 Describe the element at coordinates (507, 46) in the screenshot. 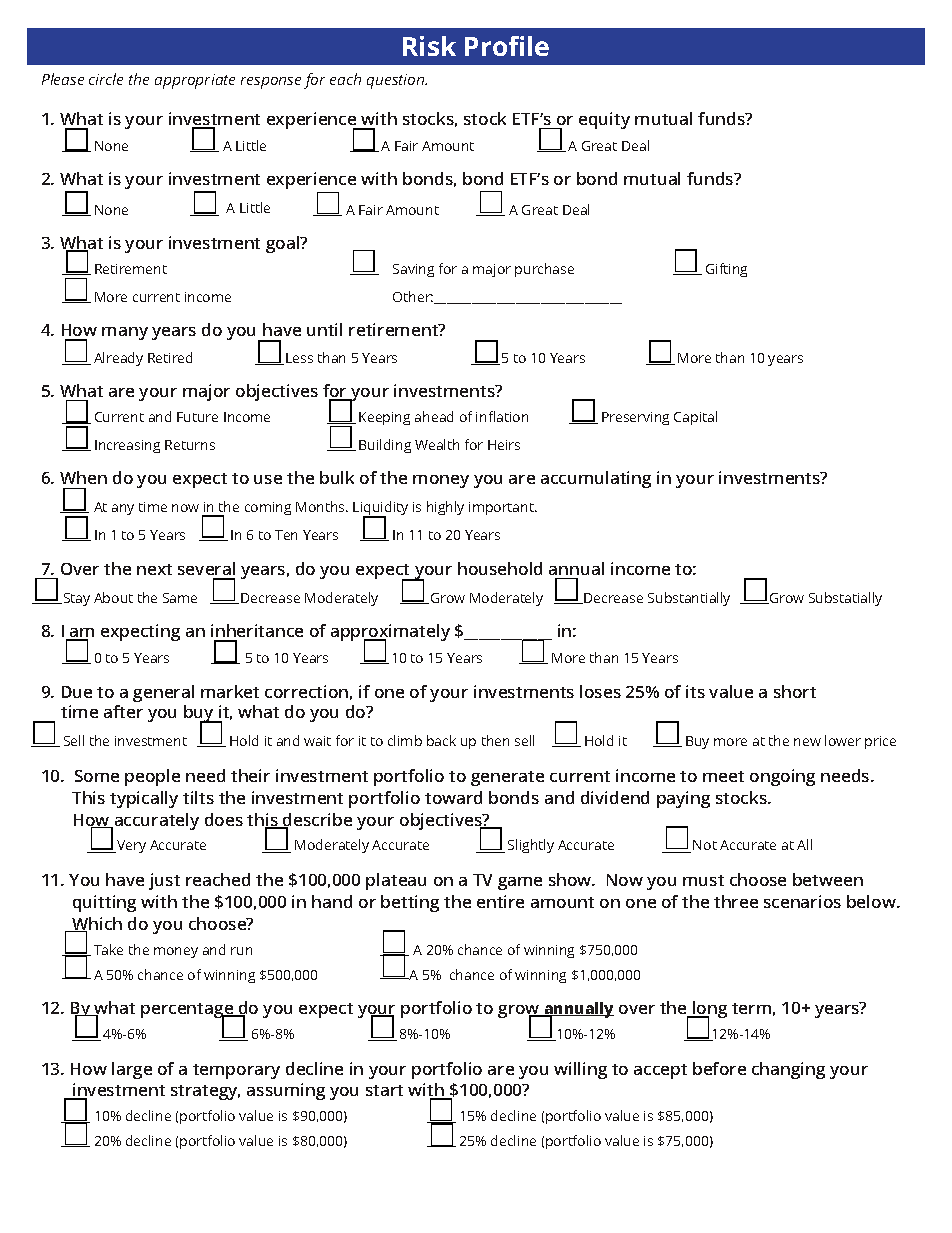

I see `Profile` at that location.
